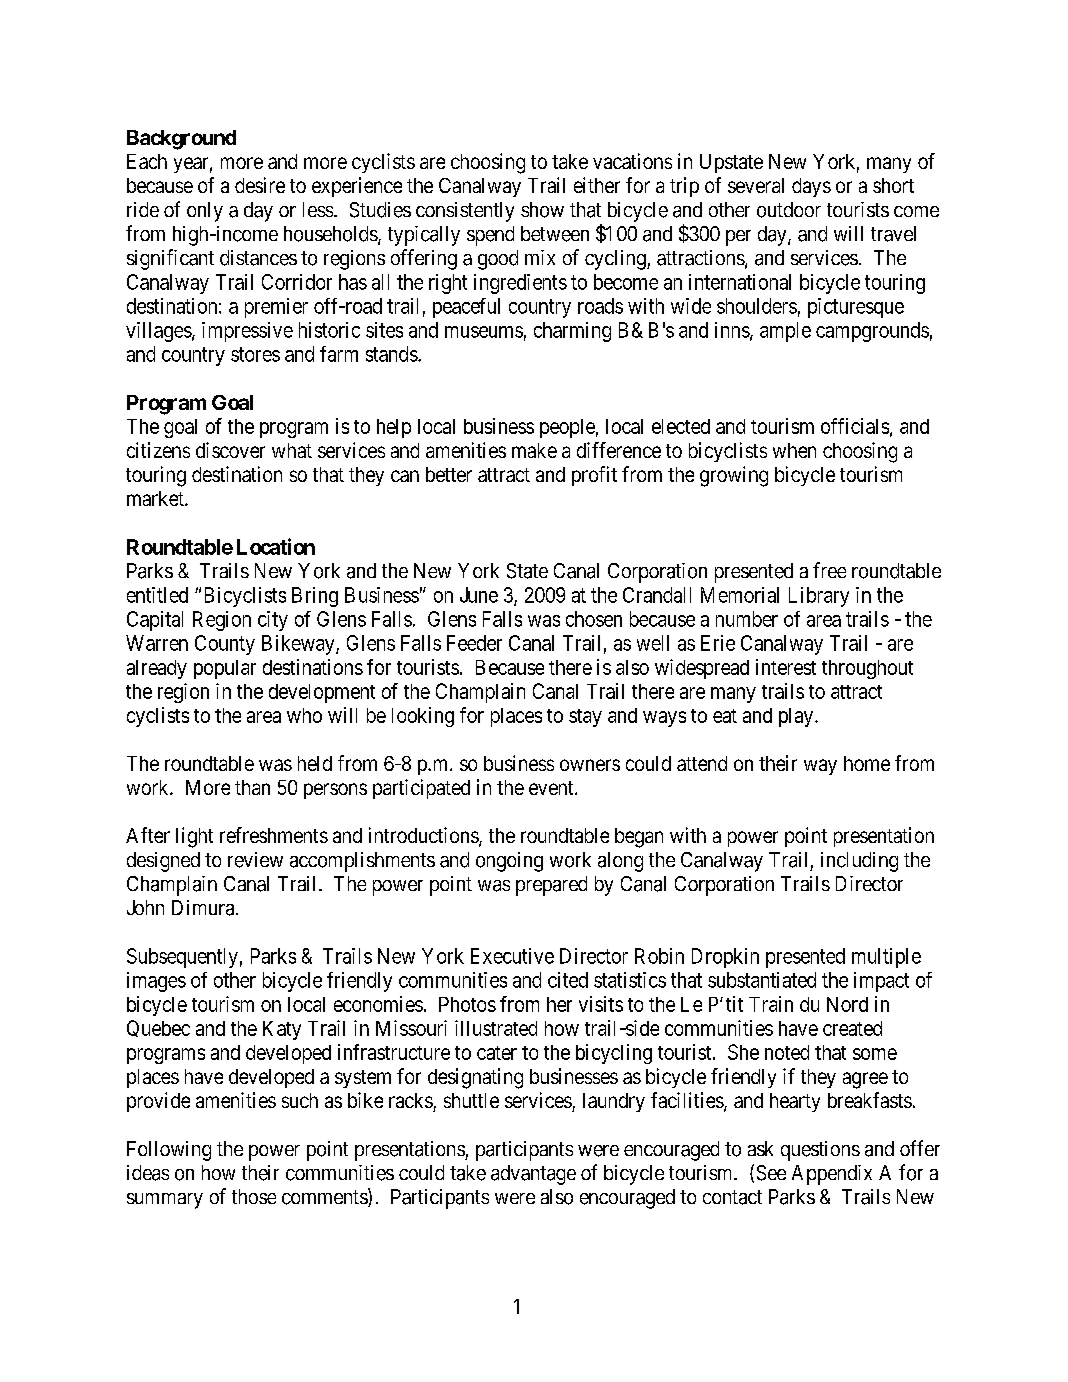  What do you see at coordinates (512, 956) in the image?
I see `Executive` at bounding box center [512, 956].
